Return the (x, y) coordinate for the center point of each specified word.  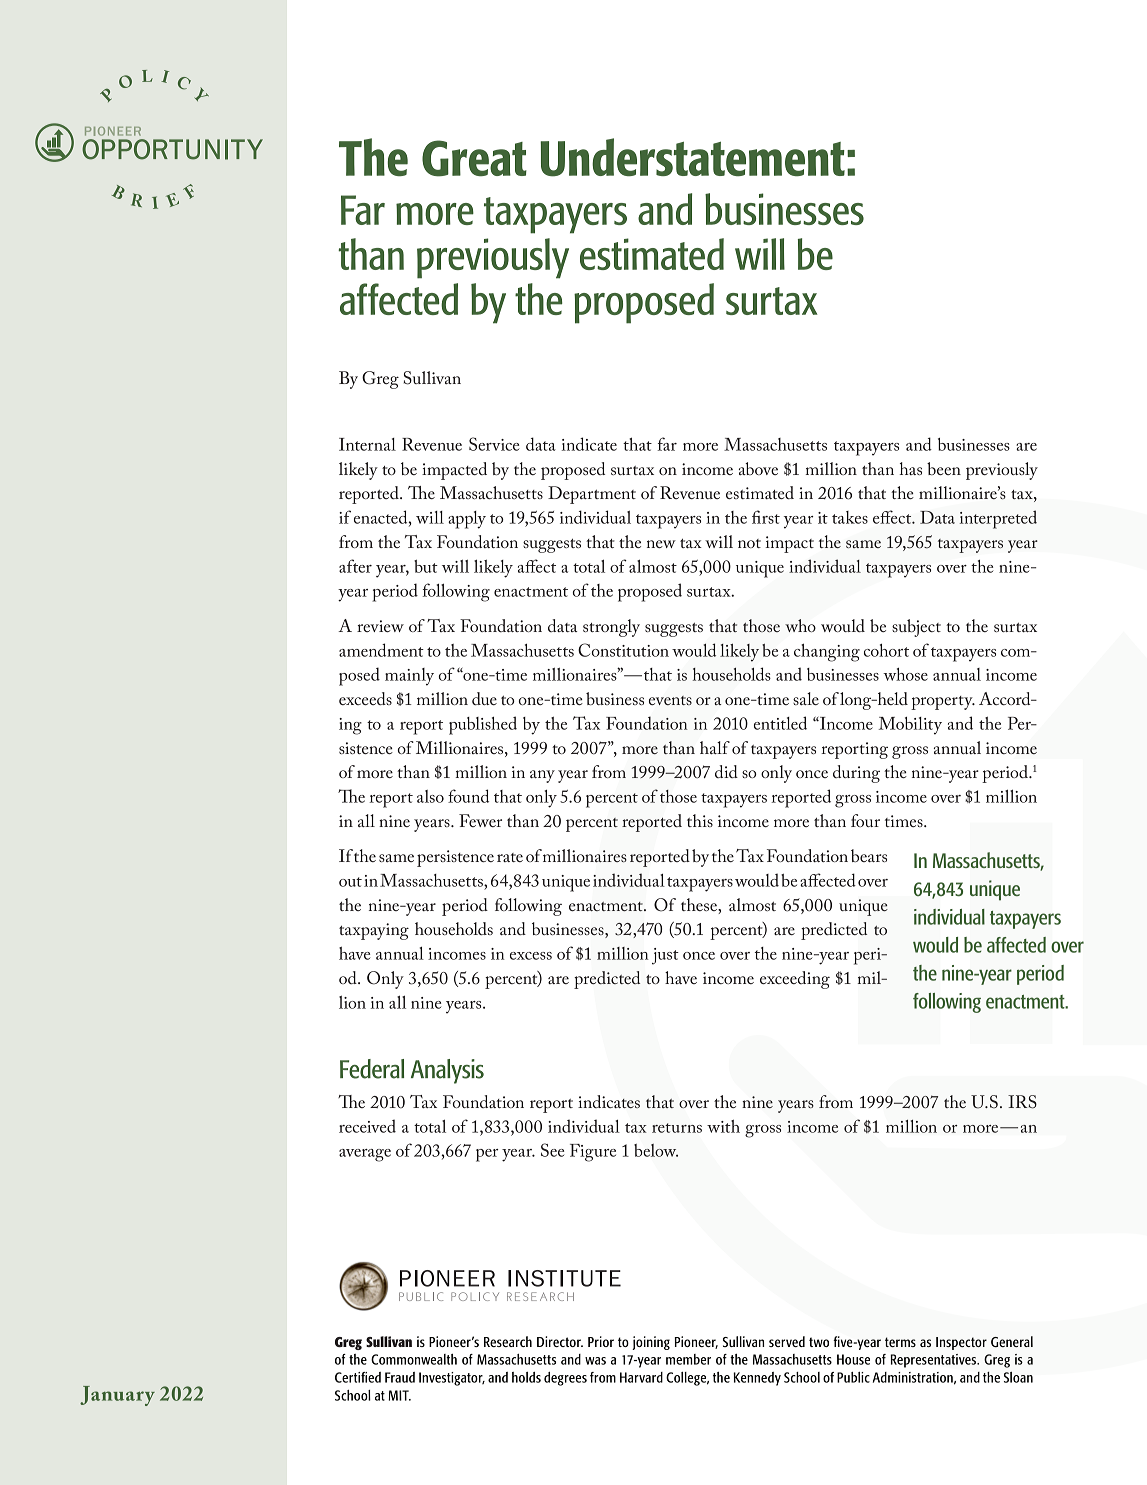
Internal (367, 444)
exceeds (365, 698)
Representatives (934, 1361)
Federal (372, 1069)
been (944, 468)
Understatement (692, 157)
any (542, 776)
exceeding (795, 980)
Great (474, 158)
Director (560, 1341)
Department (592, 495)
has (910, 468)
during (856, 774)
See (552, 1150)
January (117, 1396)
